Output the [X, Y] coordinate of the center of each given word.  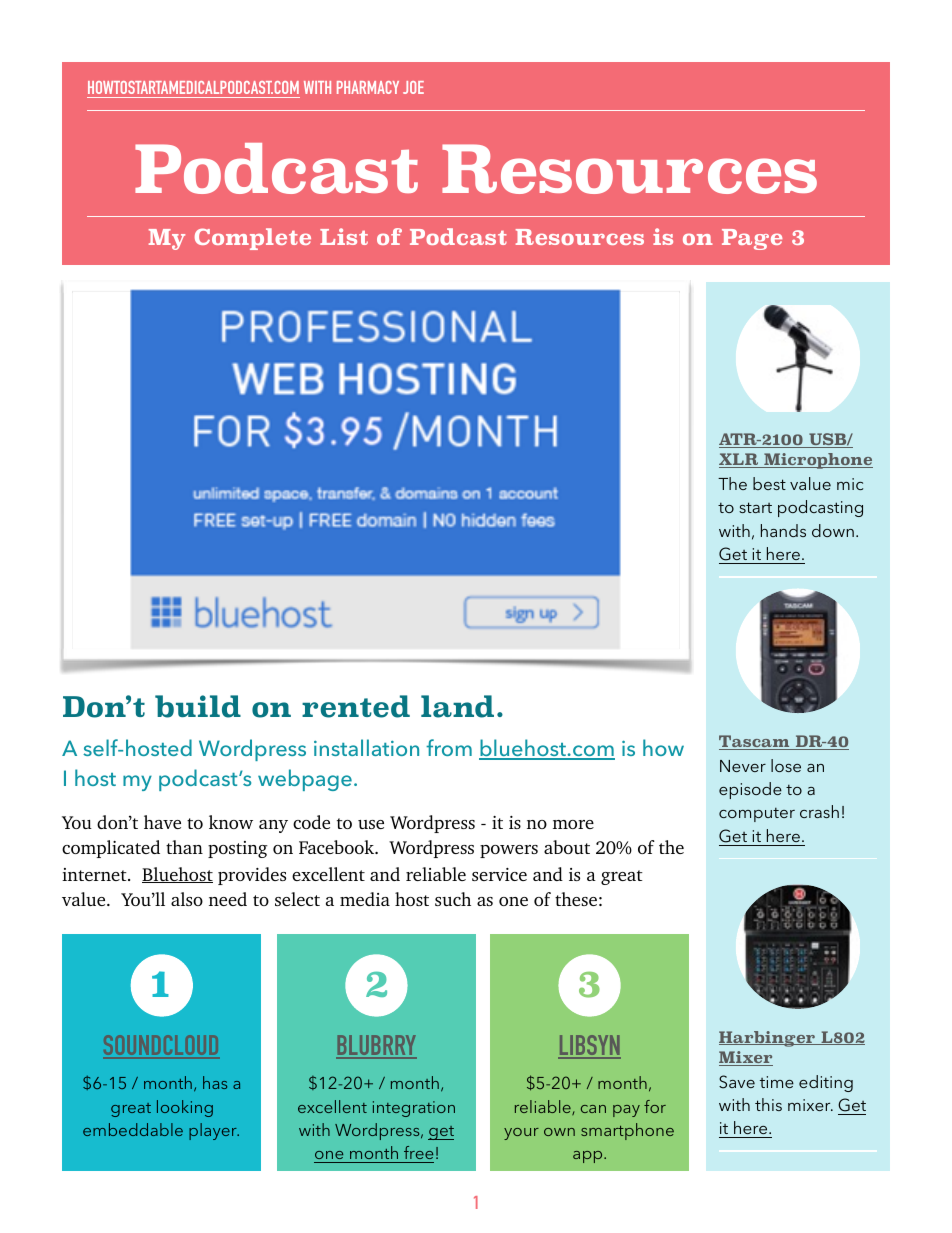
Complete [253, 239]
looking [185, 1108]
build [198, 706]
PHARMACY [368, 87]
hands [783, 530]
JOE [413, 87]
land [457, 706]
